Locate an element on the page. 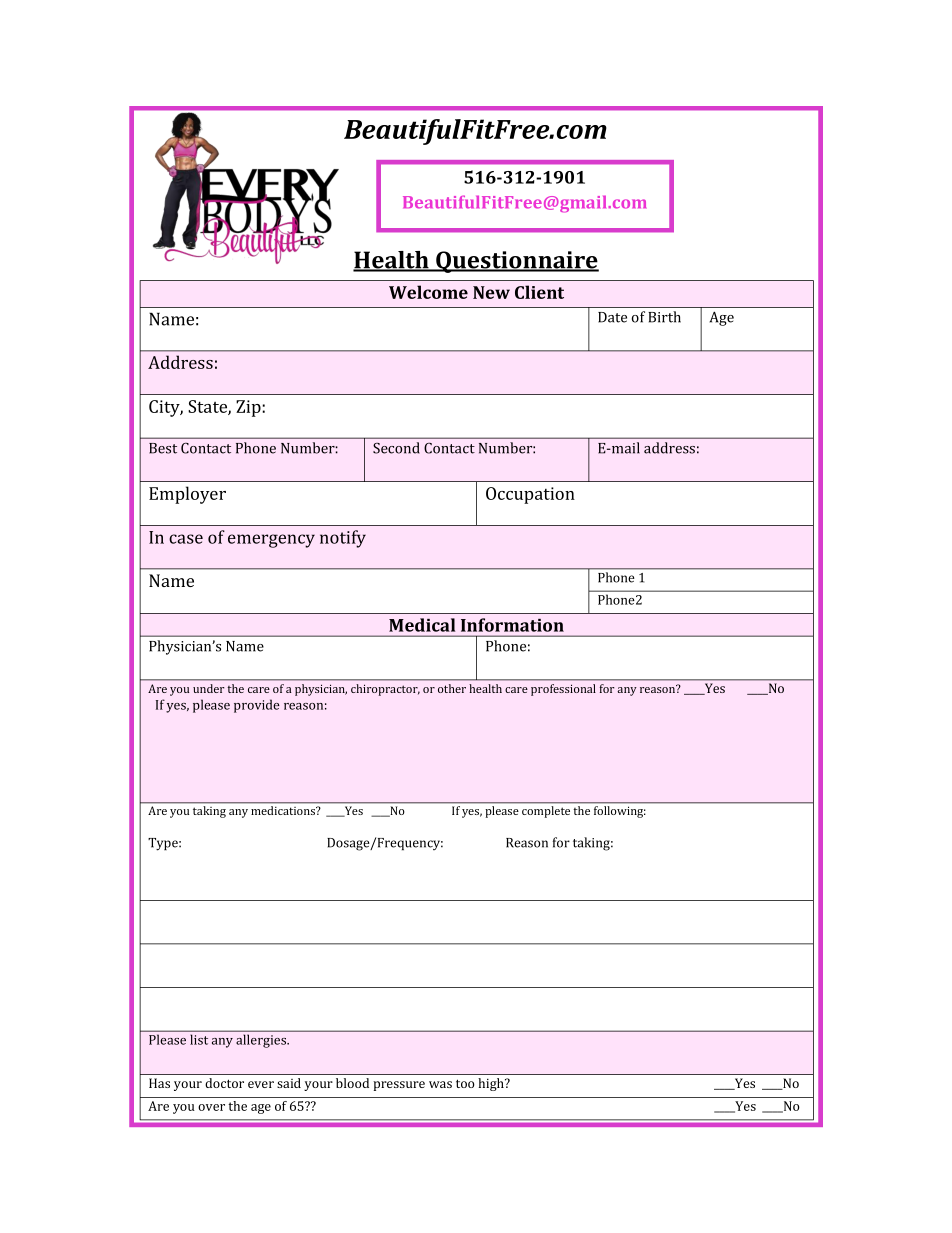  Date is located at coordinates (612, 317).
